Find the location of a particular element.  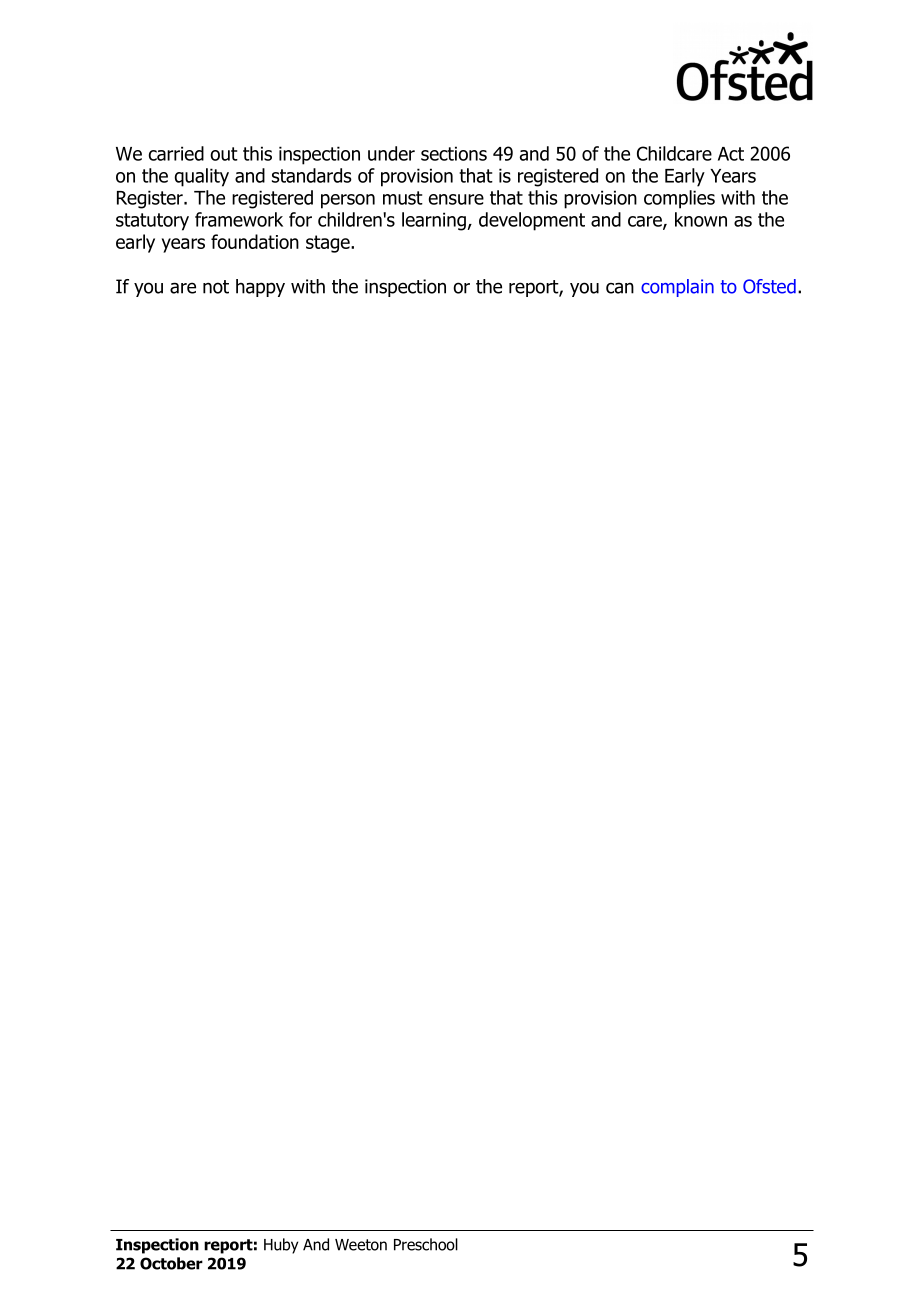

October is located at coordinates (171, 1263).
